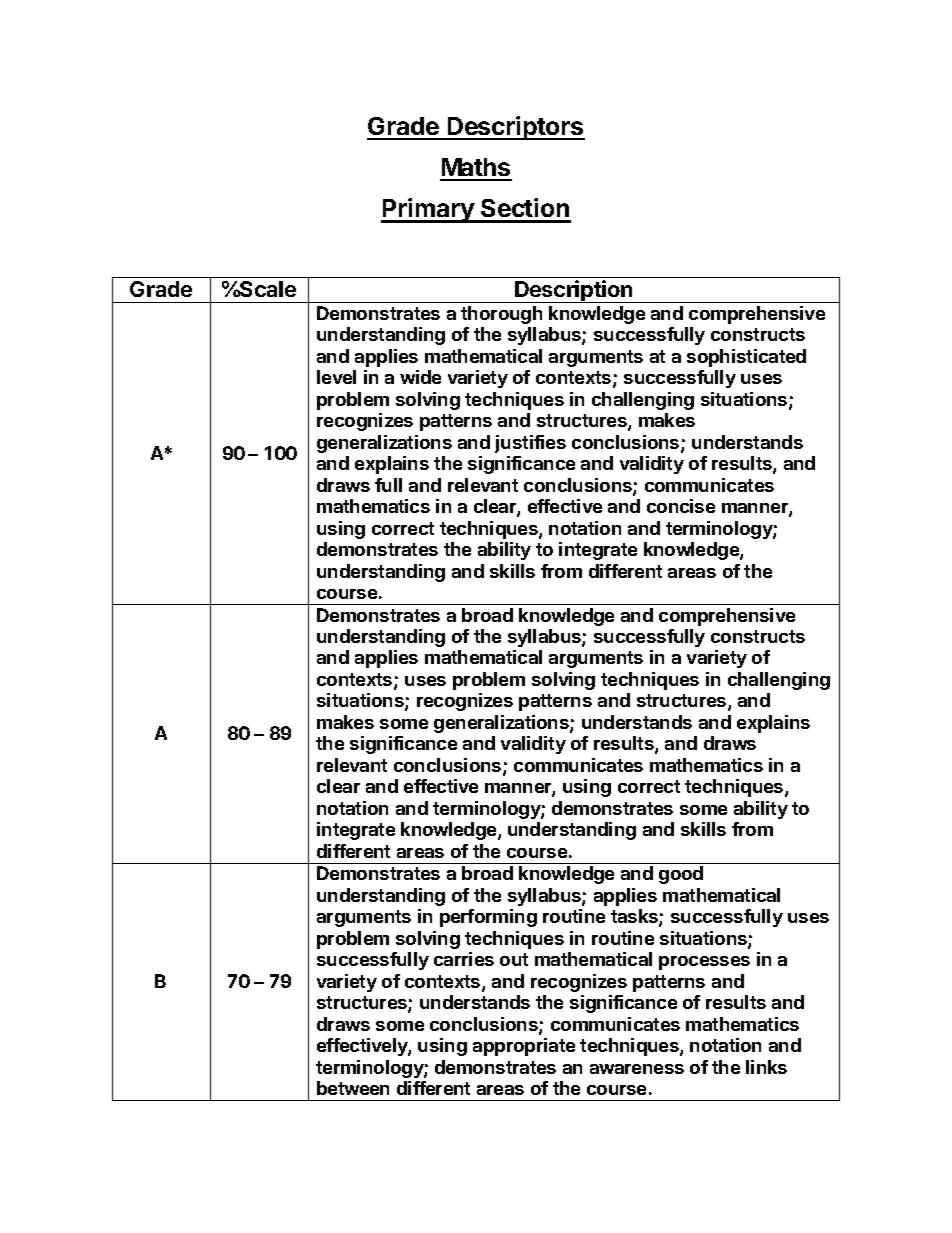 Image resolution: width=952 pixels, height=1233 pixels. What do you see at coordinates (766, 1067) in the screenshot?
I see `links` at bounding box center [766, 1067].
